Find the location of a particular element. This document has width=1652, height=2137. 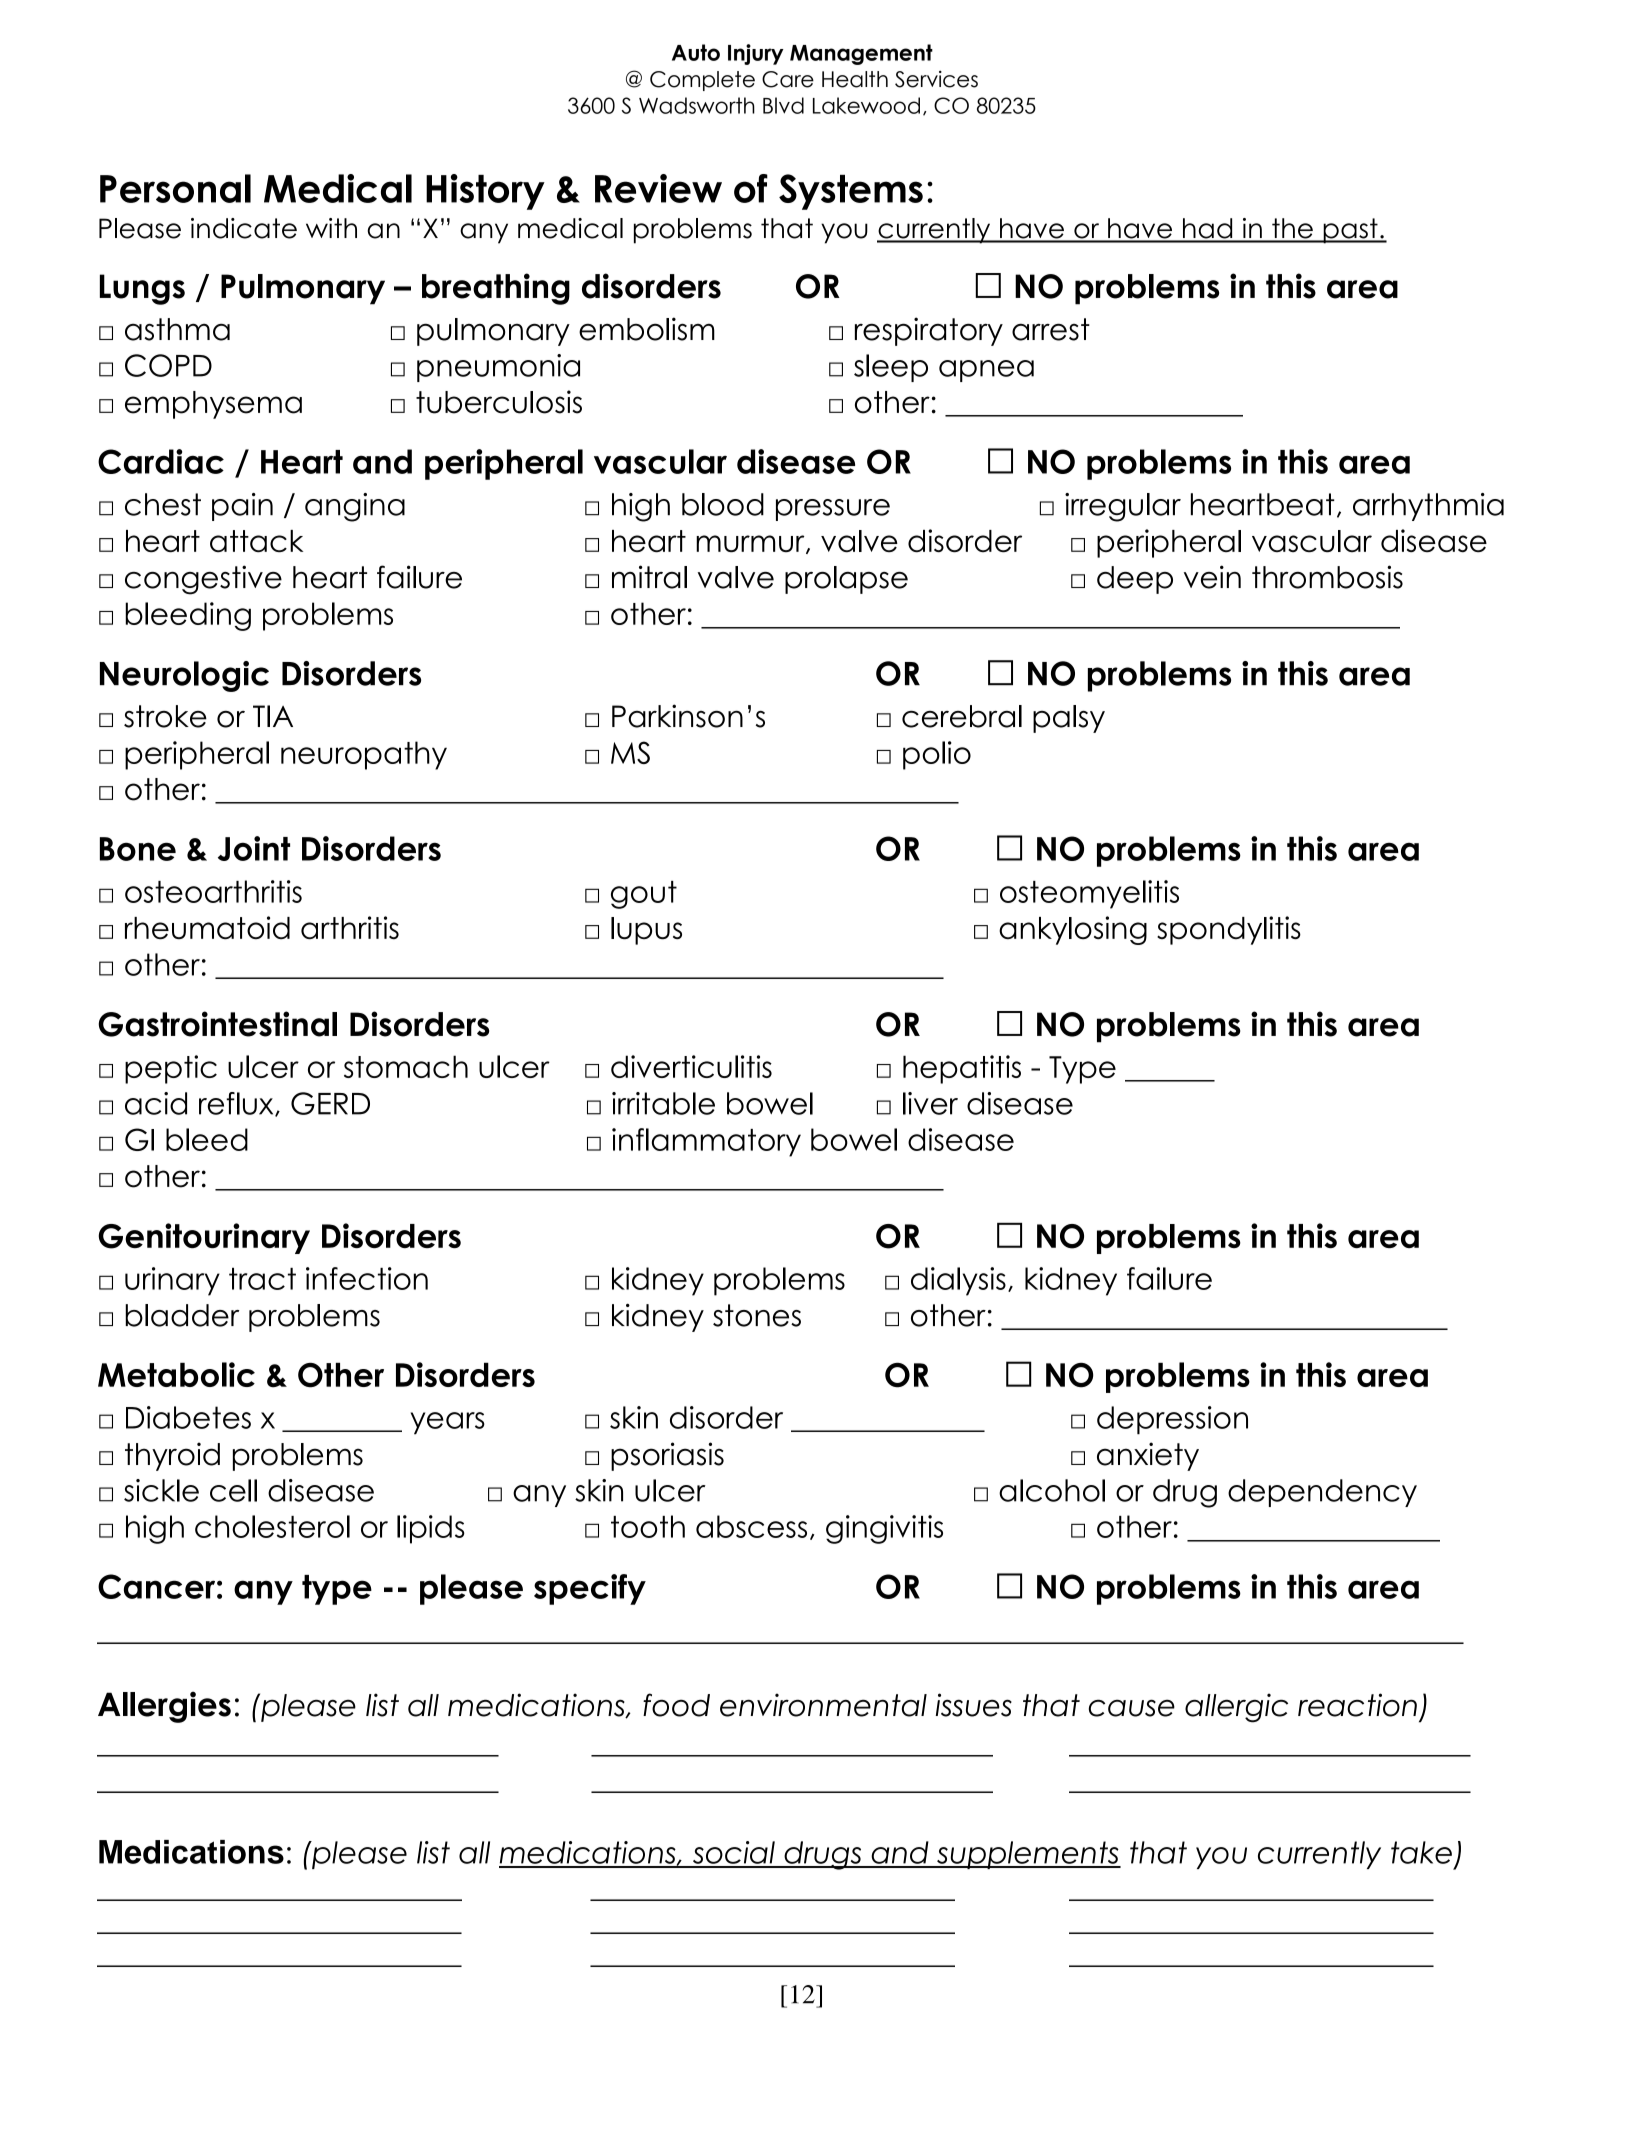

Allergies is located at coordinates (164, 1707).
